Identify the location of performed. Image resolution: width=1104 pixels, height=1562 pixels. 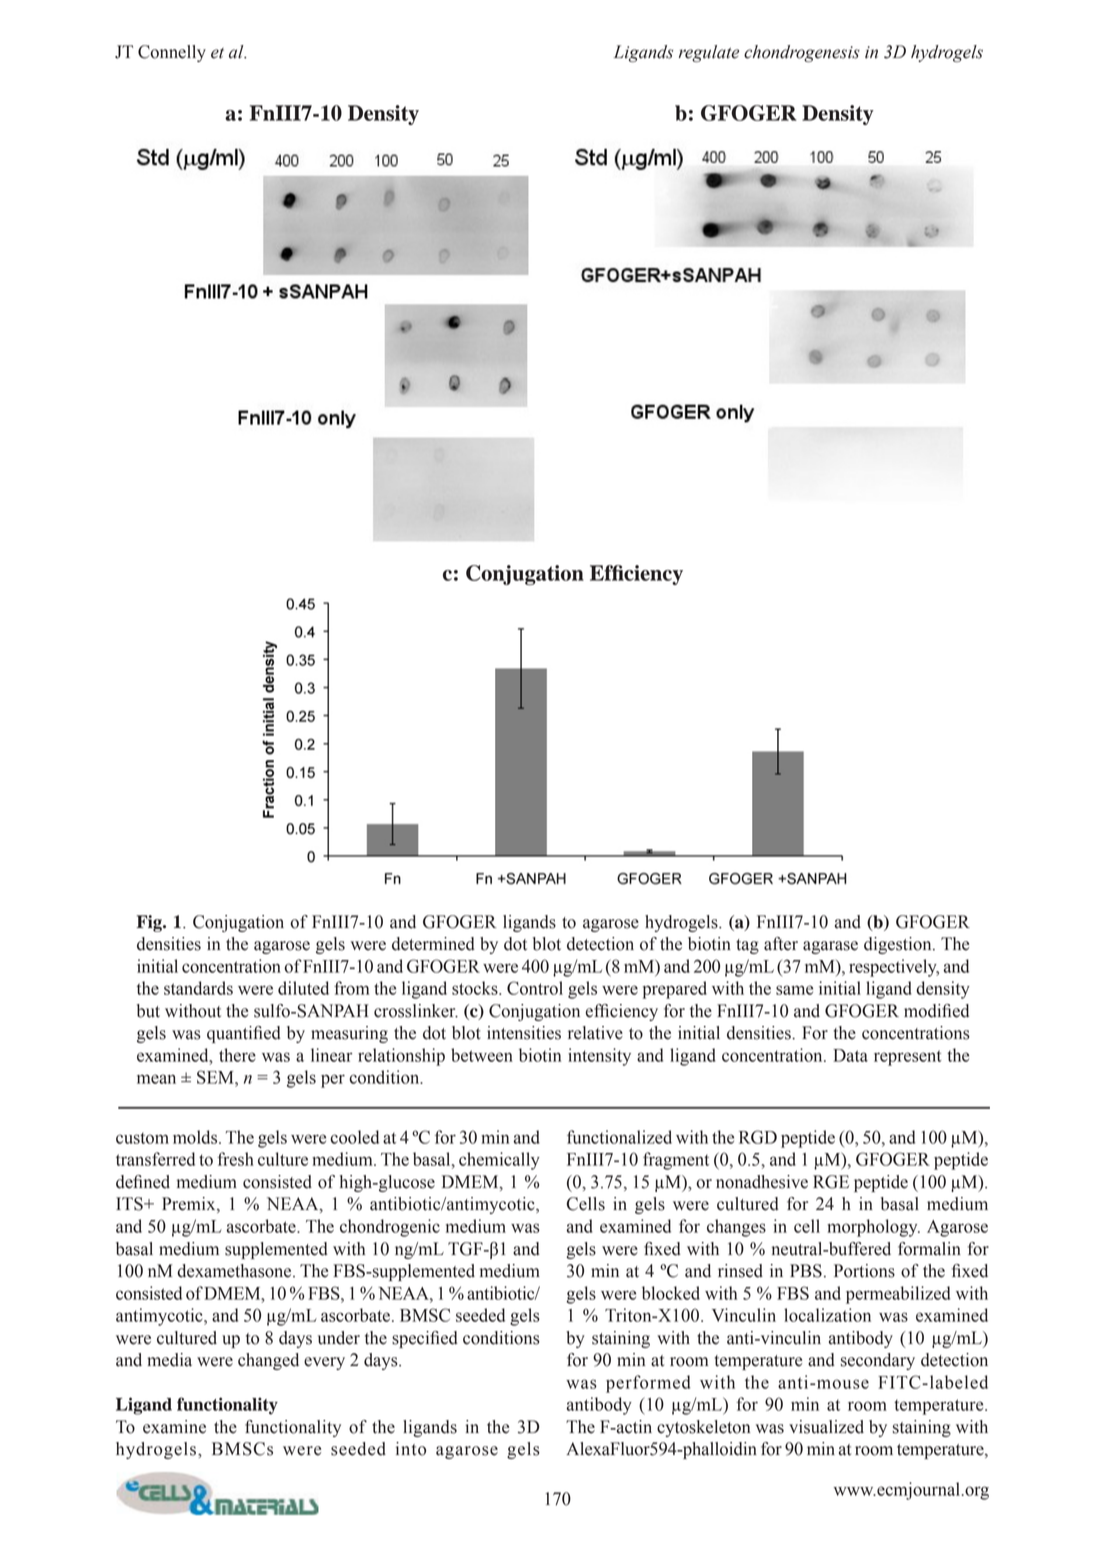
(648, 1384).
